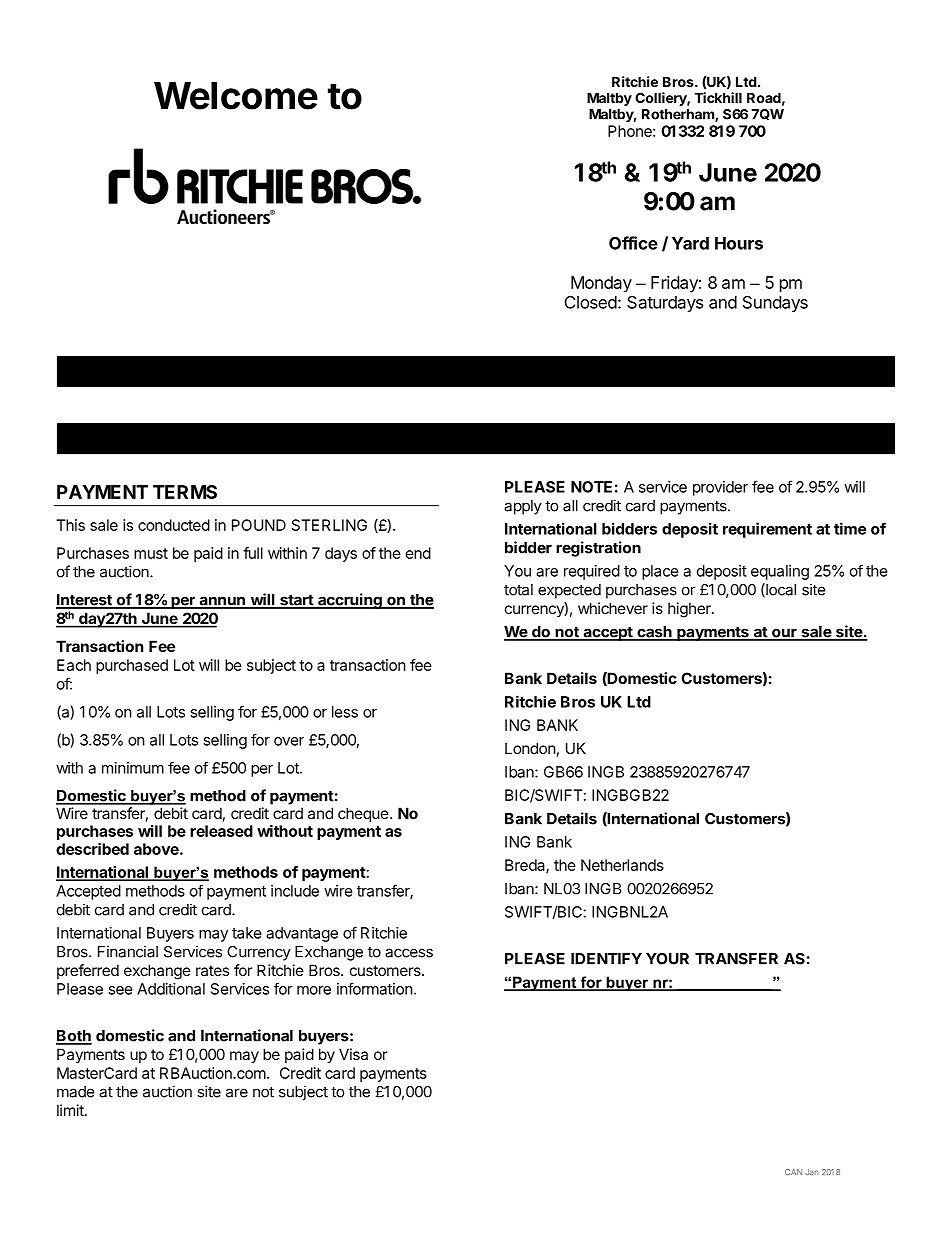  I want to click on TERMS, so click(185, 492).
